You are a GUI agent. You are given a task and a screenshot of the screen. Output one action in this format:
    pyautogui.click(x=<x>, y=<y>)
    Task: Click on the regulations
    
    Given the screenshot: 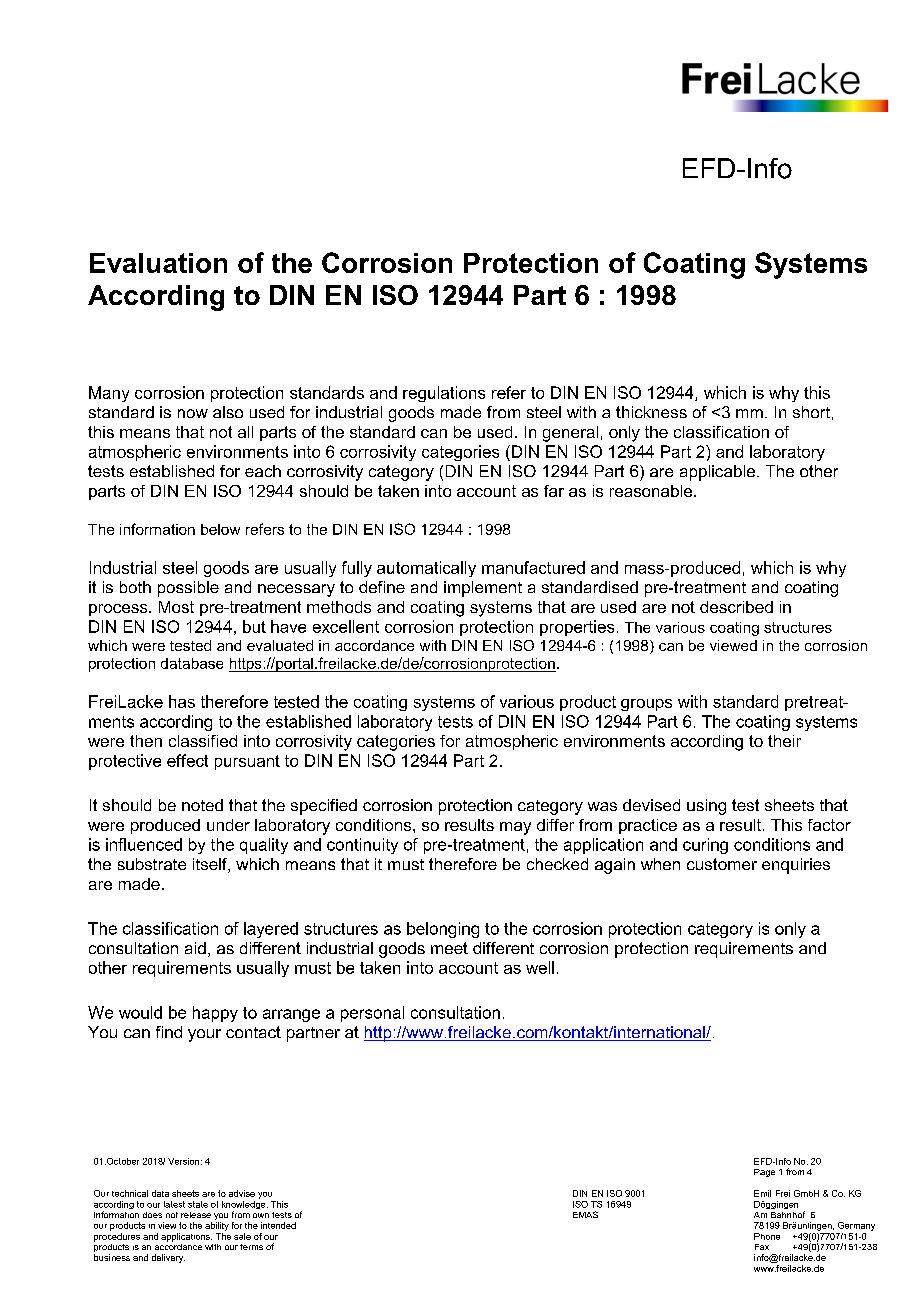 What is the action you would take?
    pyautogui.click(x=444, y=394)
